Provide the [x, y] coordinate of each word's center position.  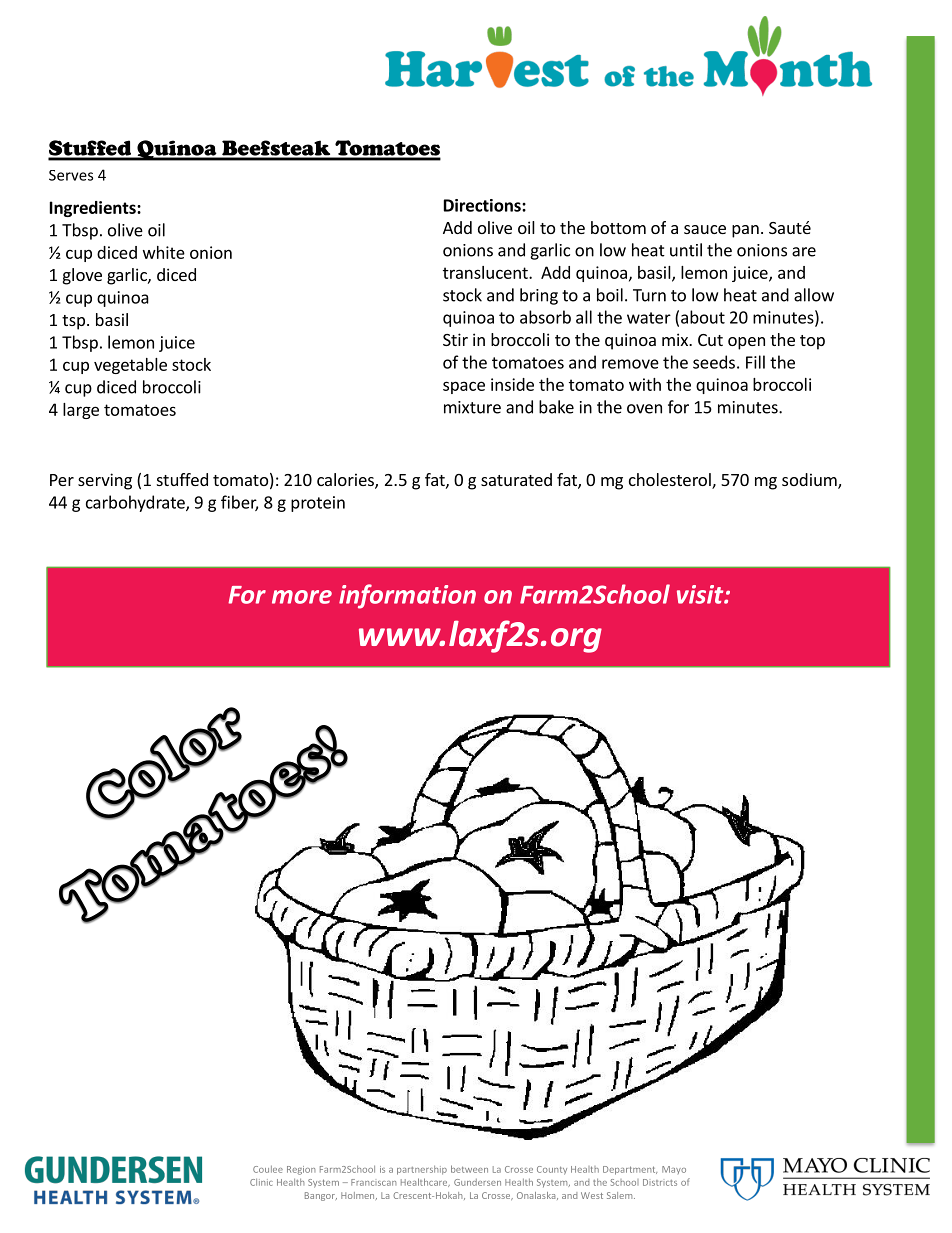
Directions [483, 205]
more [302, 597]
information [407, 596]
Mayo [674, 1170]
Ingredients [94, 209]
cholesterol [671, 481]
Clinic [261, 1182]
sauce [705, 229]
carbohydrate [136, 503]
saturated [516, 479]
